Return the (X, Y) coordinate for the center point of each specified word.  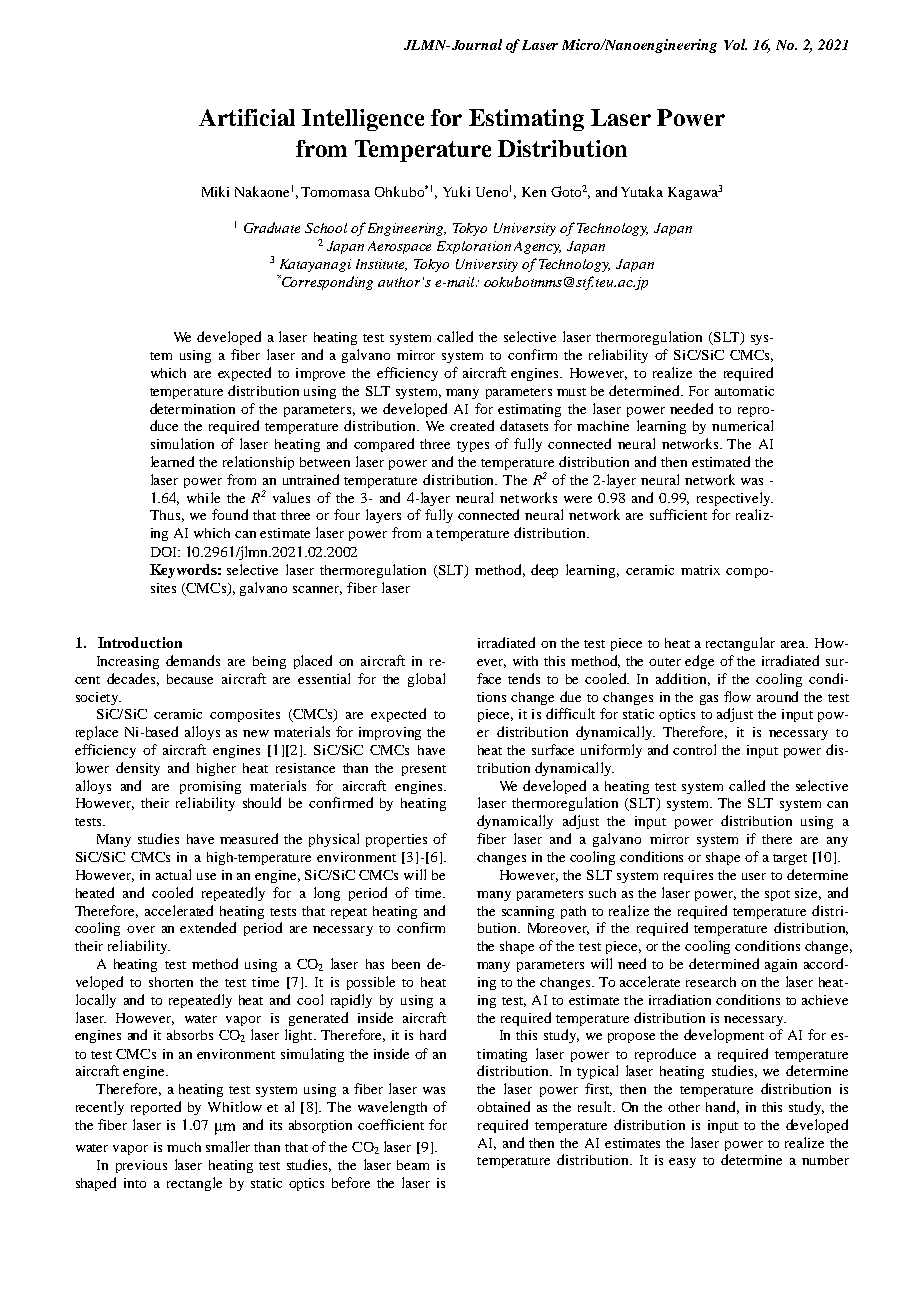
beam (413, 1165)
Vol (735, 44)
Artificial (247, 117)
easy (682, 1163)
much (184, 1147)
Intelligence (363, 120)
